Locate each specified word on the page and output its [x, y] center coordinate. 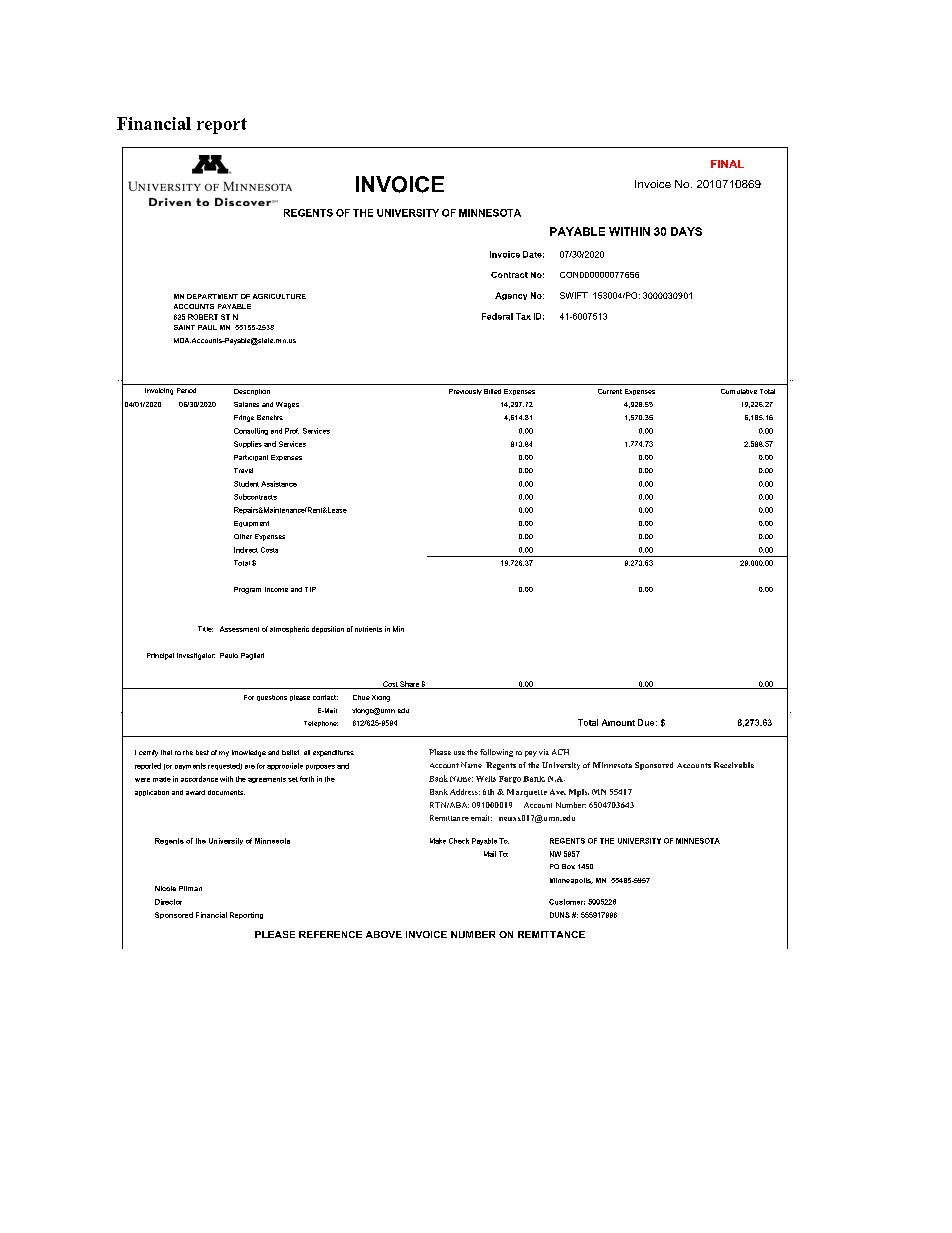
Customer [567, 902]
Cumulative [739, 391]
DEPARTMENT [212, 296]
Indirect [246, 550]
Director [168, 902]
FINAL [727, 164]
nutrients [368, 629]
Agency [511, 296]
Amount [618, 722]
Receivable [734, 765]
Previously [465, 392]
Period [186, 390]
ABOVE [384, 934]
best [202, 752]
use [459, 753]
